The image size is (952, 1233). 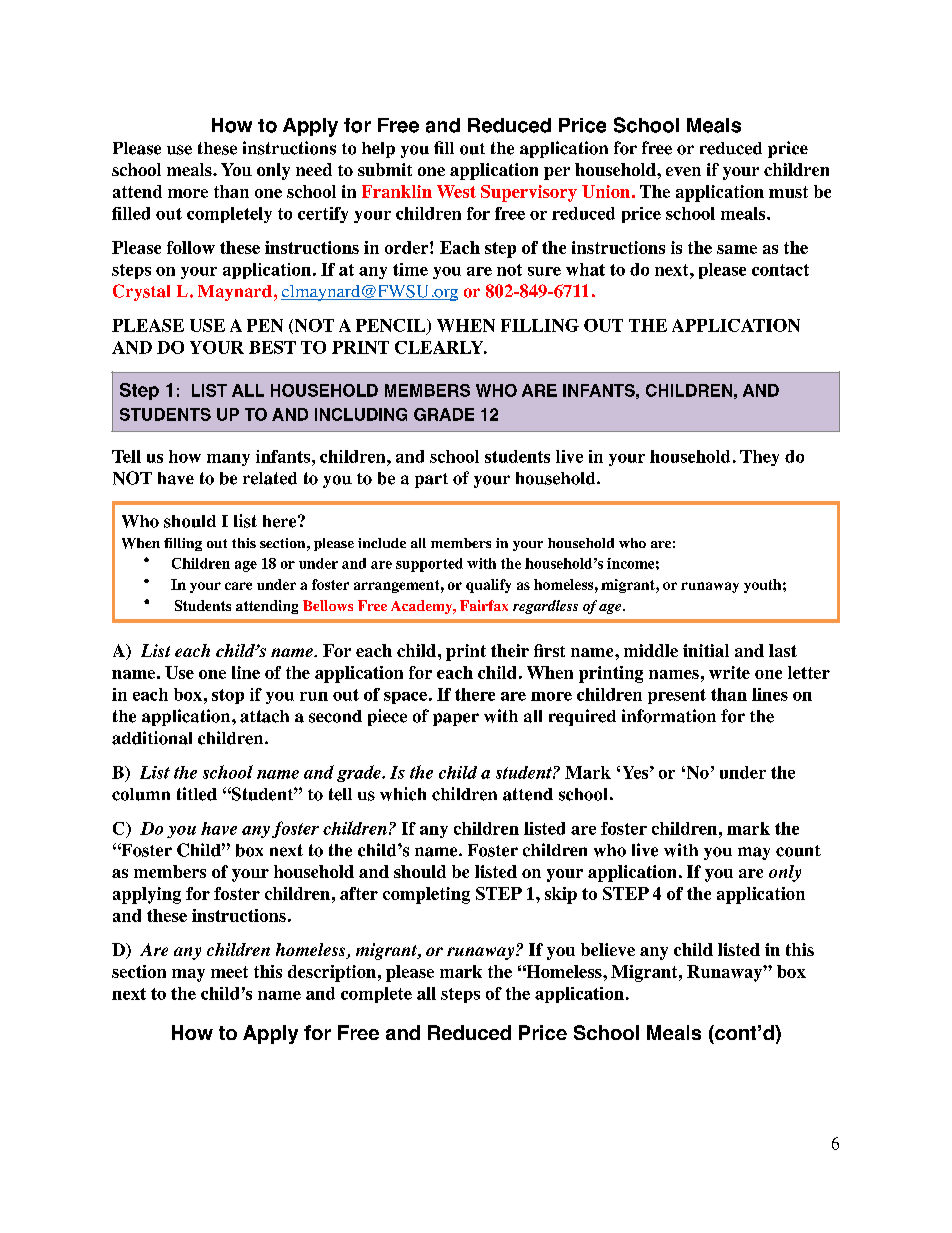 What do you see at coordinates (456, 191) in the page?
I see `West` at bounding box center [456, 191].
